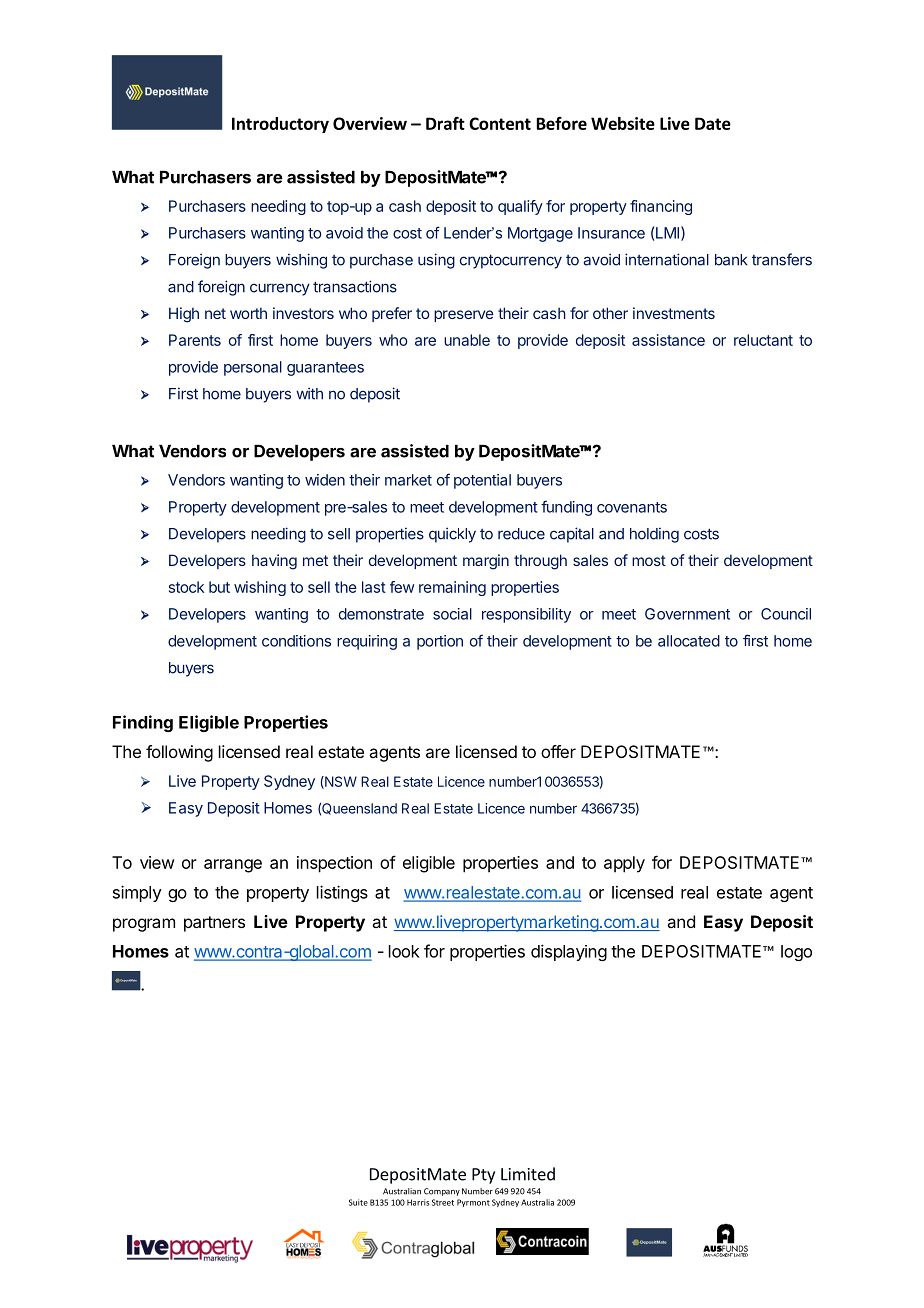 This document has height=1308, width=924. What do you see at coordinates (219, 587) in the document?
I see `but` at bounding box center [219, 587].
